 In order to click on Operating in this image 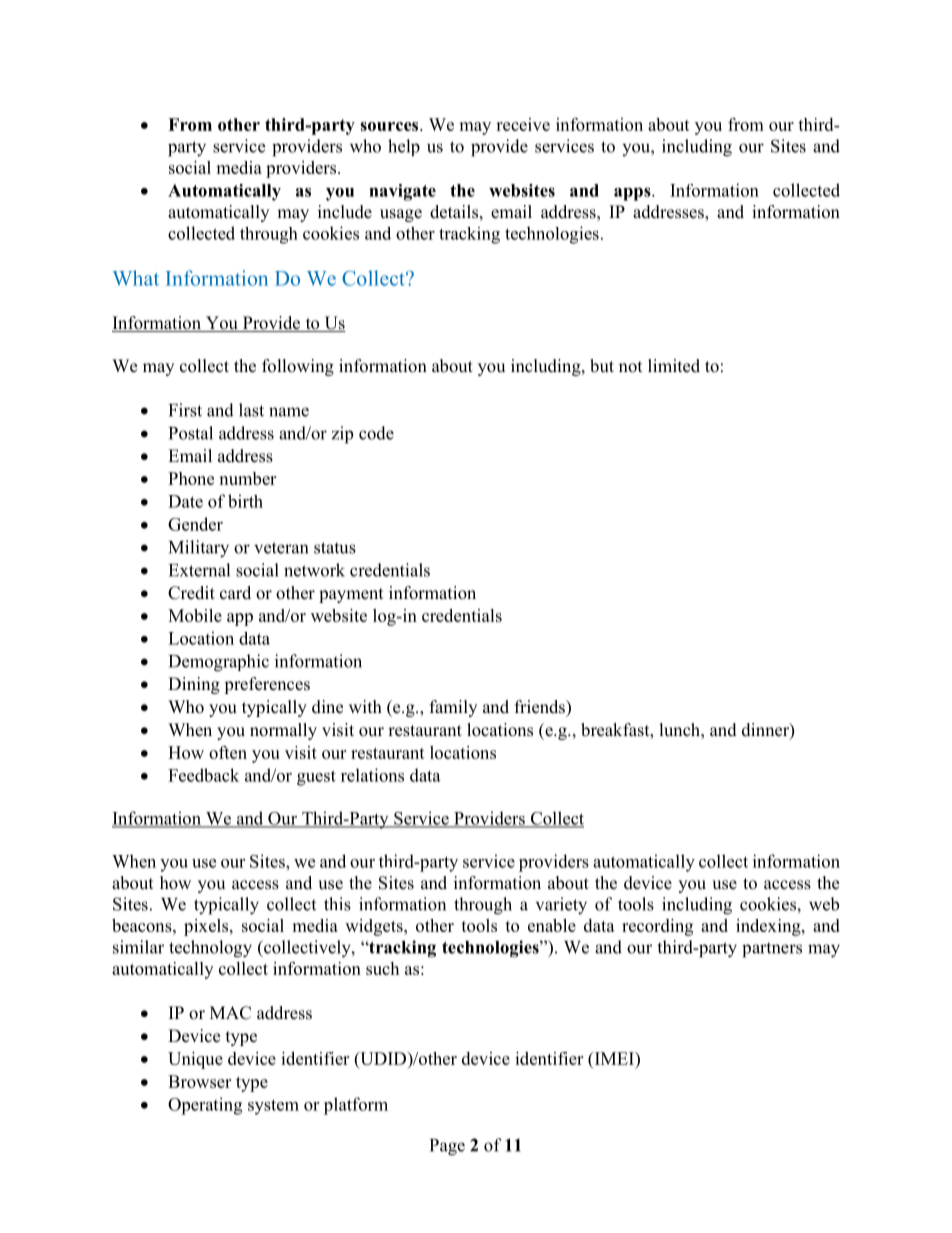, I will do `click(205, 1106)`.
